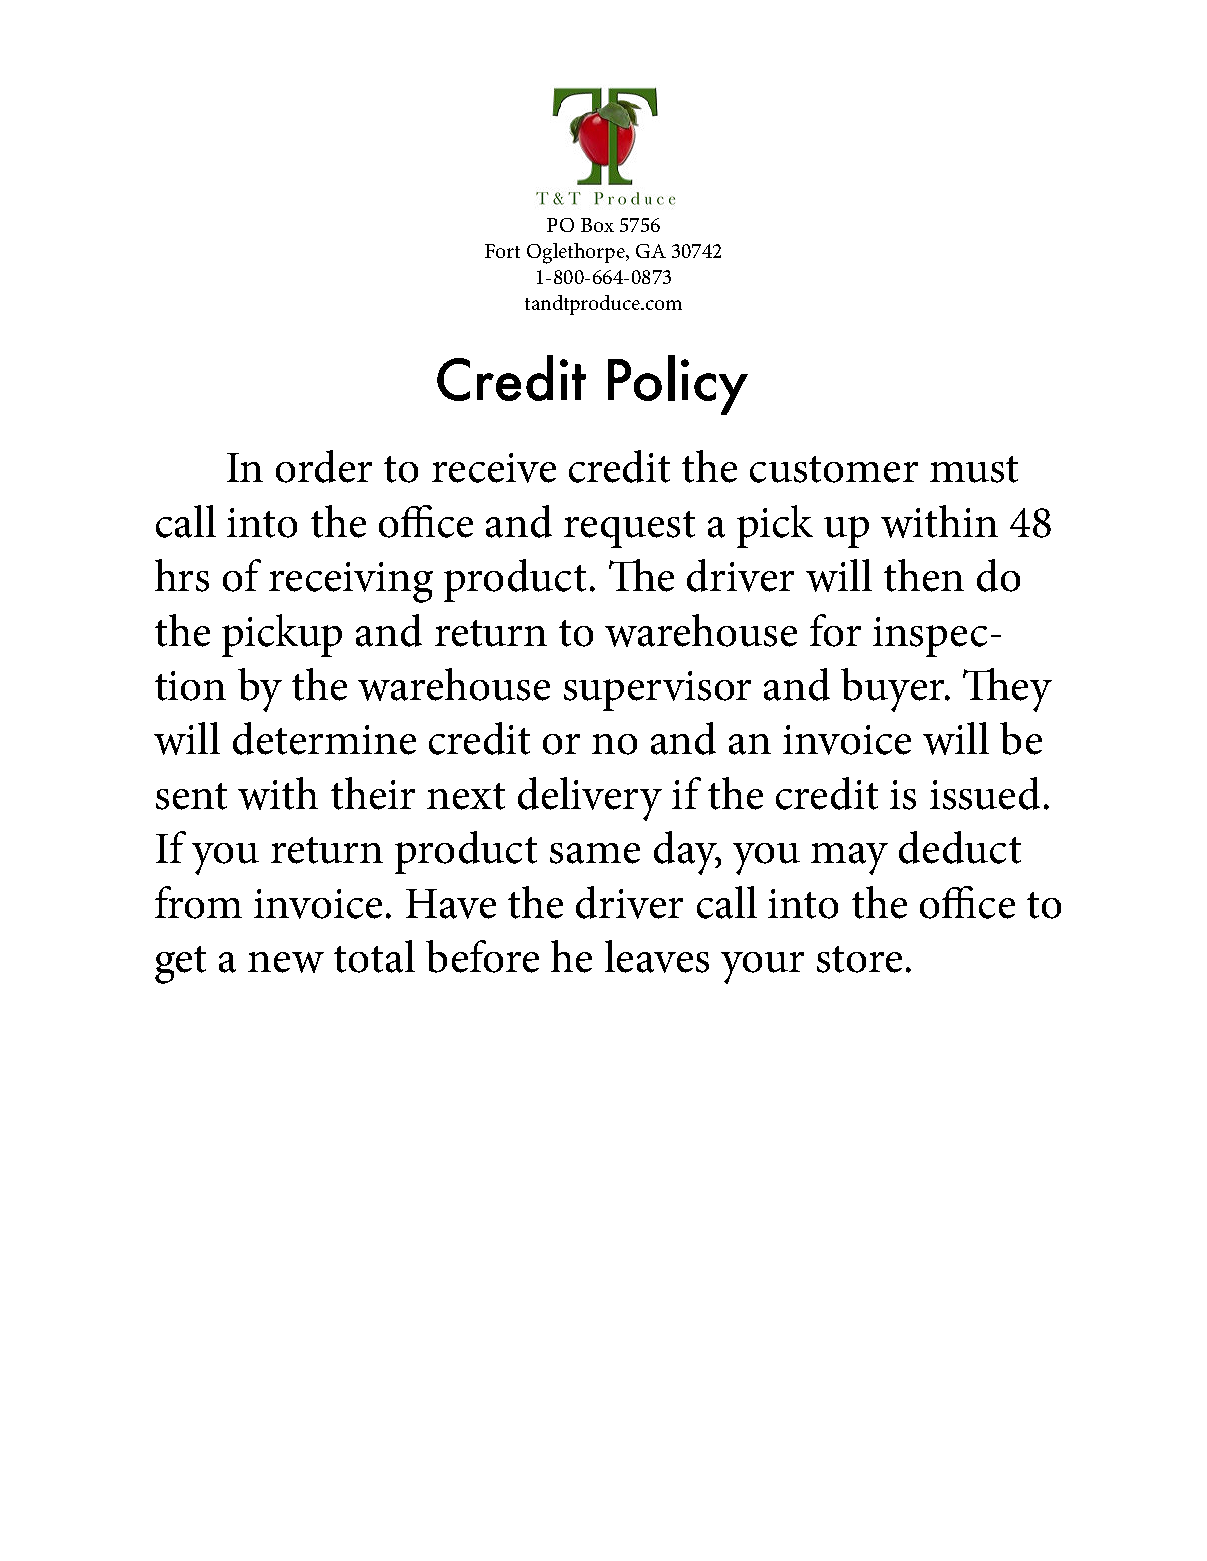 This image has width=1207, height=1561. I want to click on Fort, so click(502, 251).
